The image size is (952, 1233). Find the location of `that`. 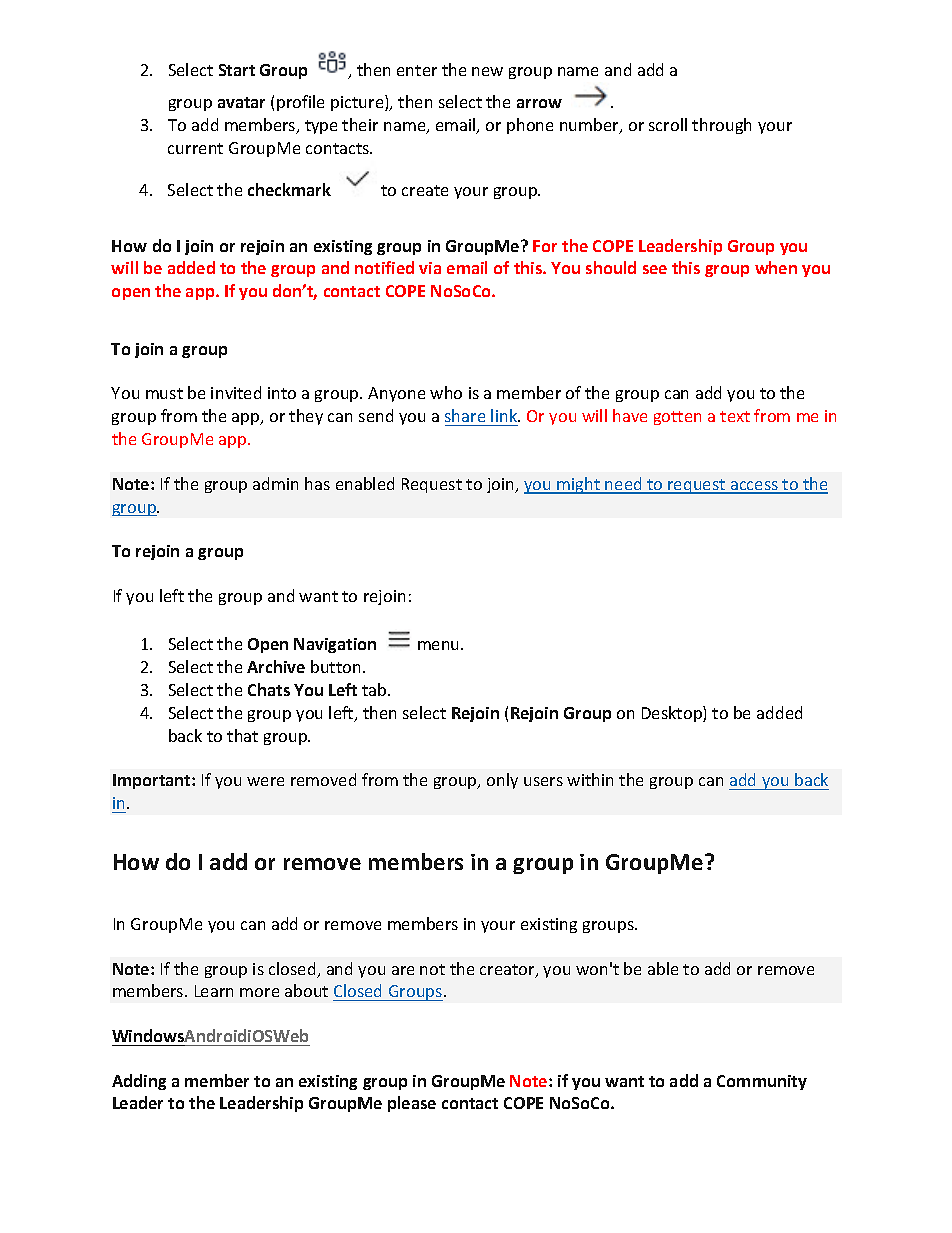

that is located at coordinates (242, 735).
